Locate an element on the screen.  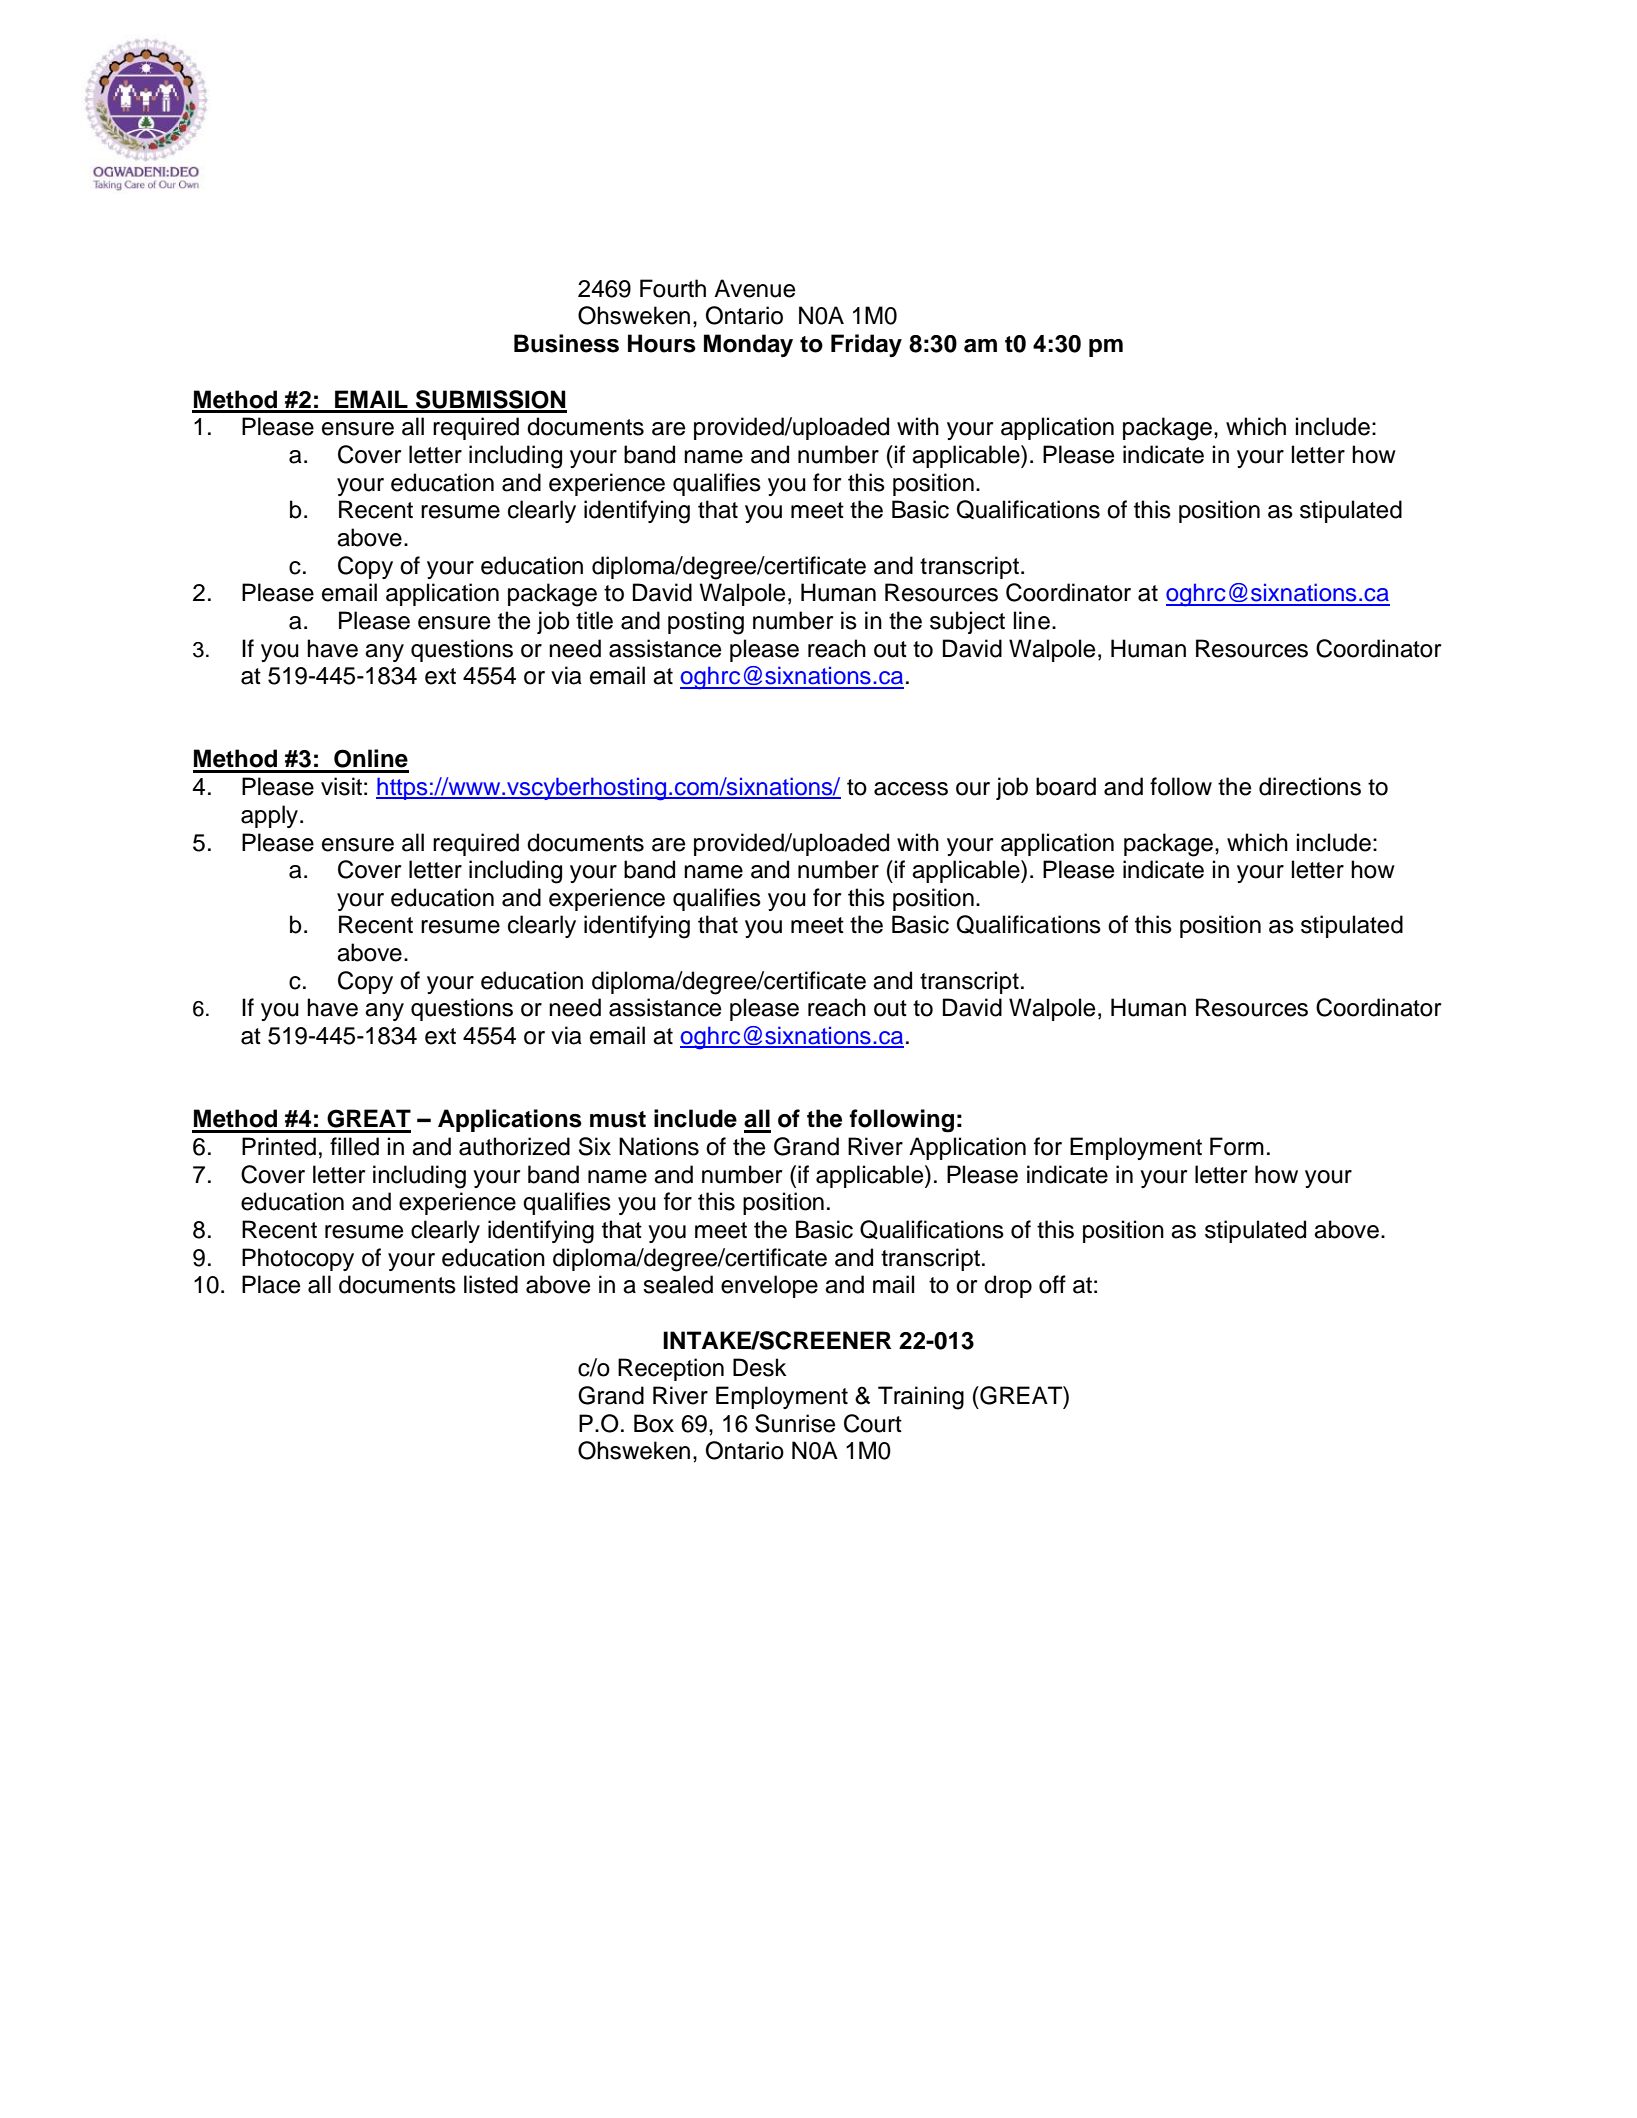
listed is located at coordinates (491, 1284).
